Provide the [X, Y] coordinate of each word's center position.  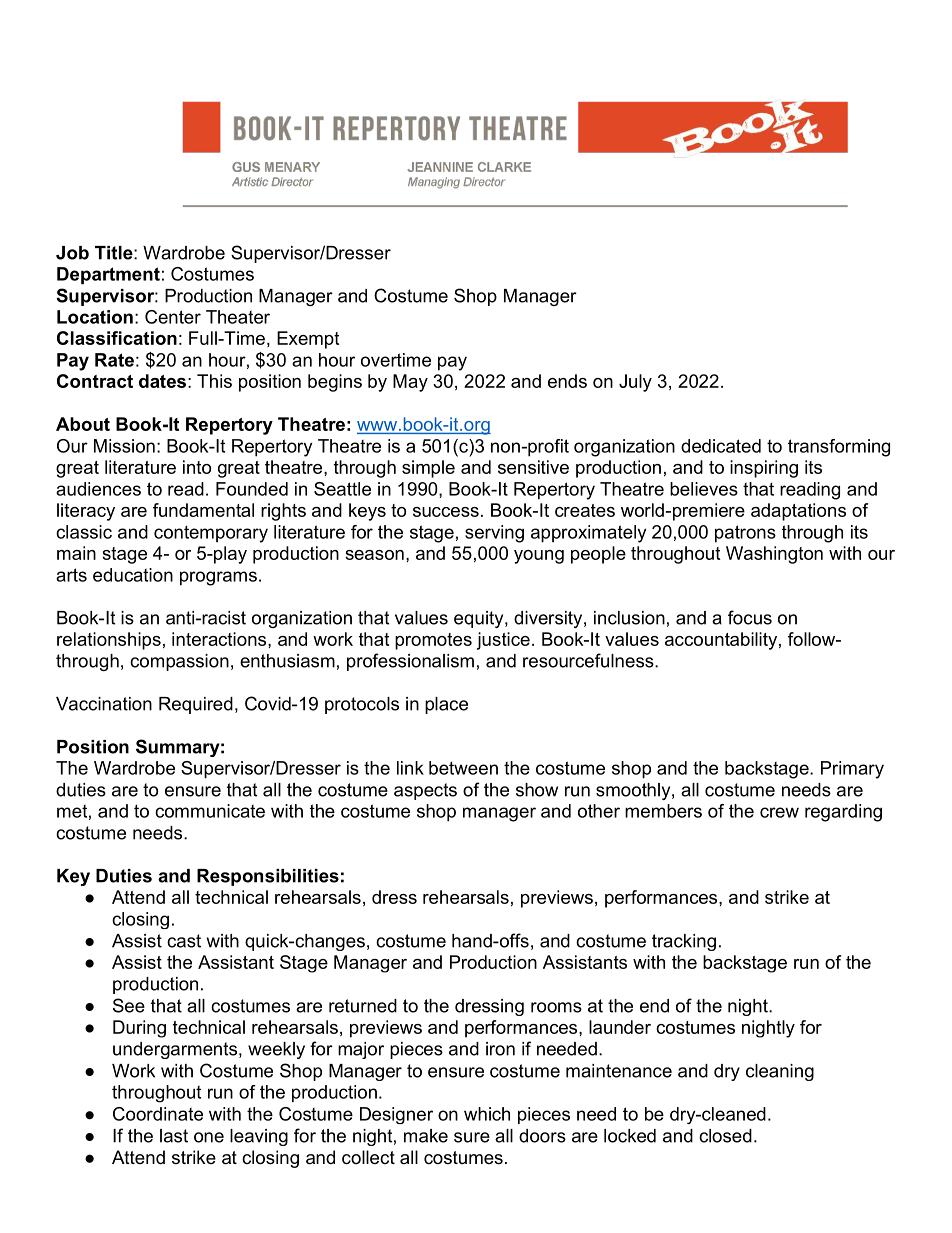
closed [725, 1136]
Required [196, 705]
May [410, 383]
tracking [684, 942]
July [635, 383]
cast [184, 941]
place [446, 705]
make [426, 1136]
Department [108, 275]
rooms [556, 1007]
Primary [852, 770]
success [446, 512]
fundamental [203, 510]
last [174, 1136]
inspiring [764, 469]
